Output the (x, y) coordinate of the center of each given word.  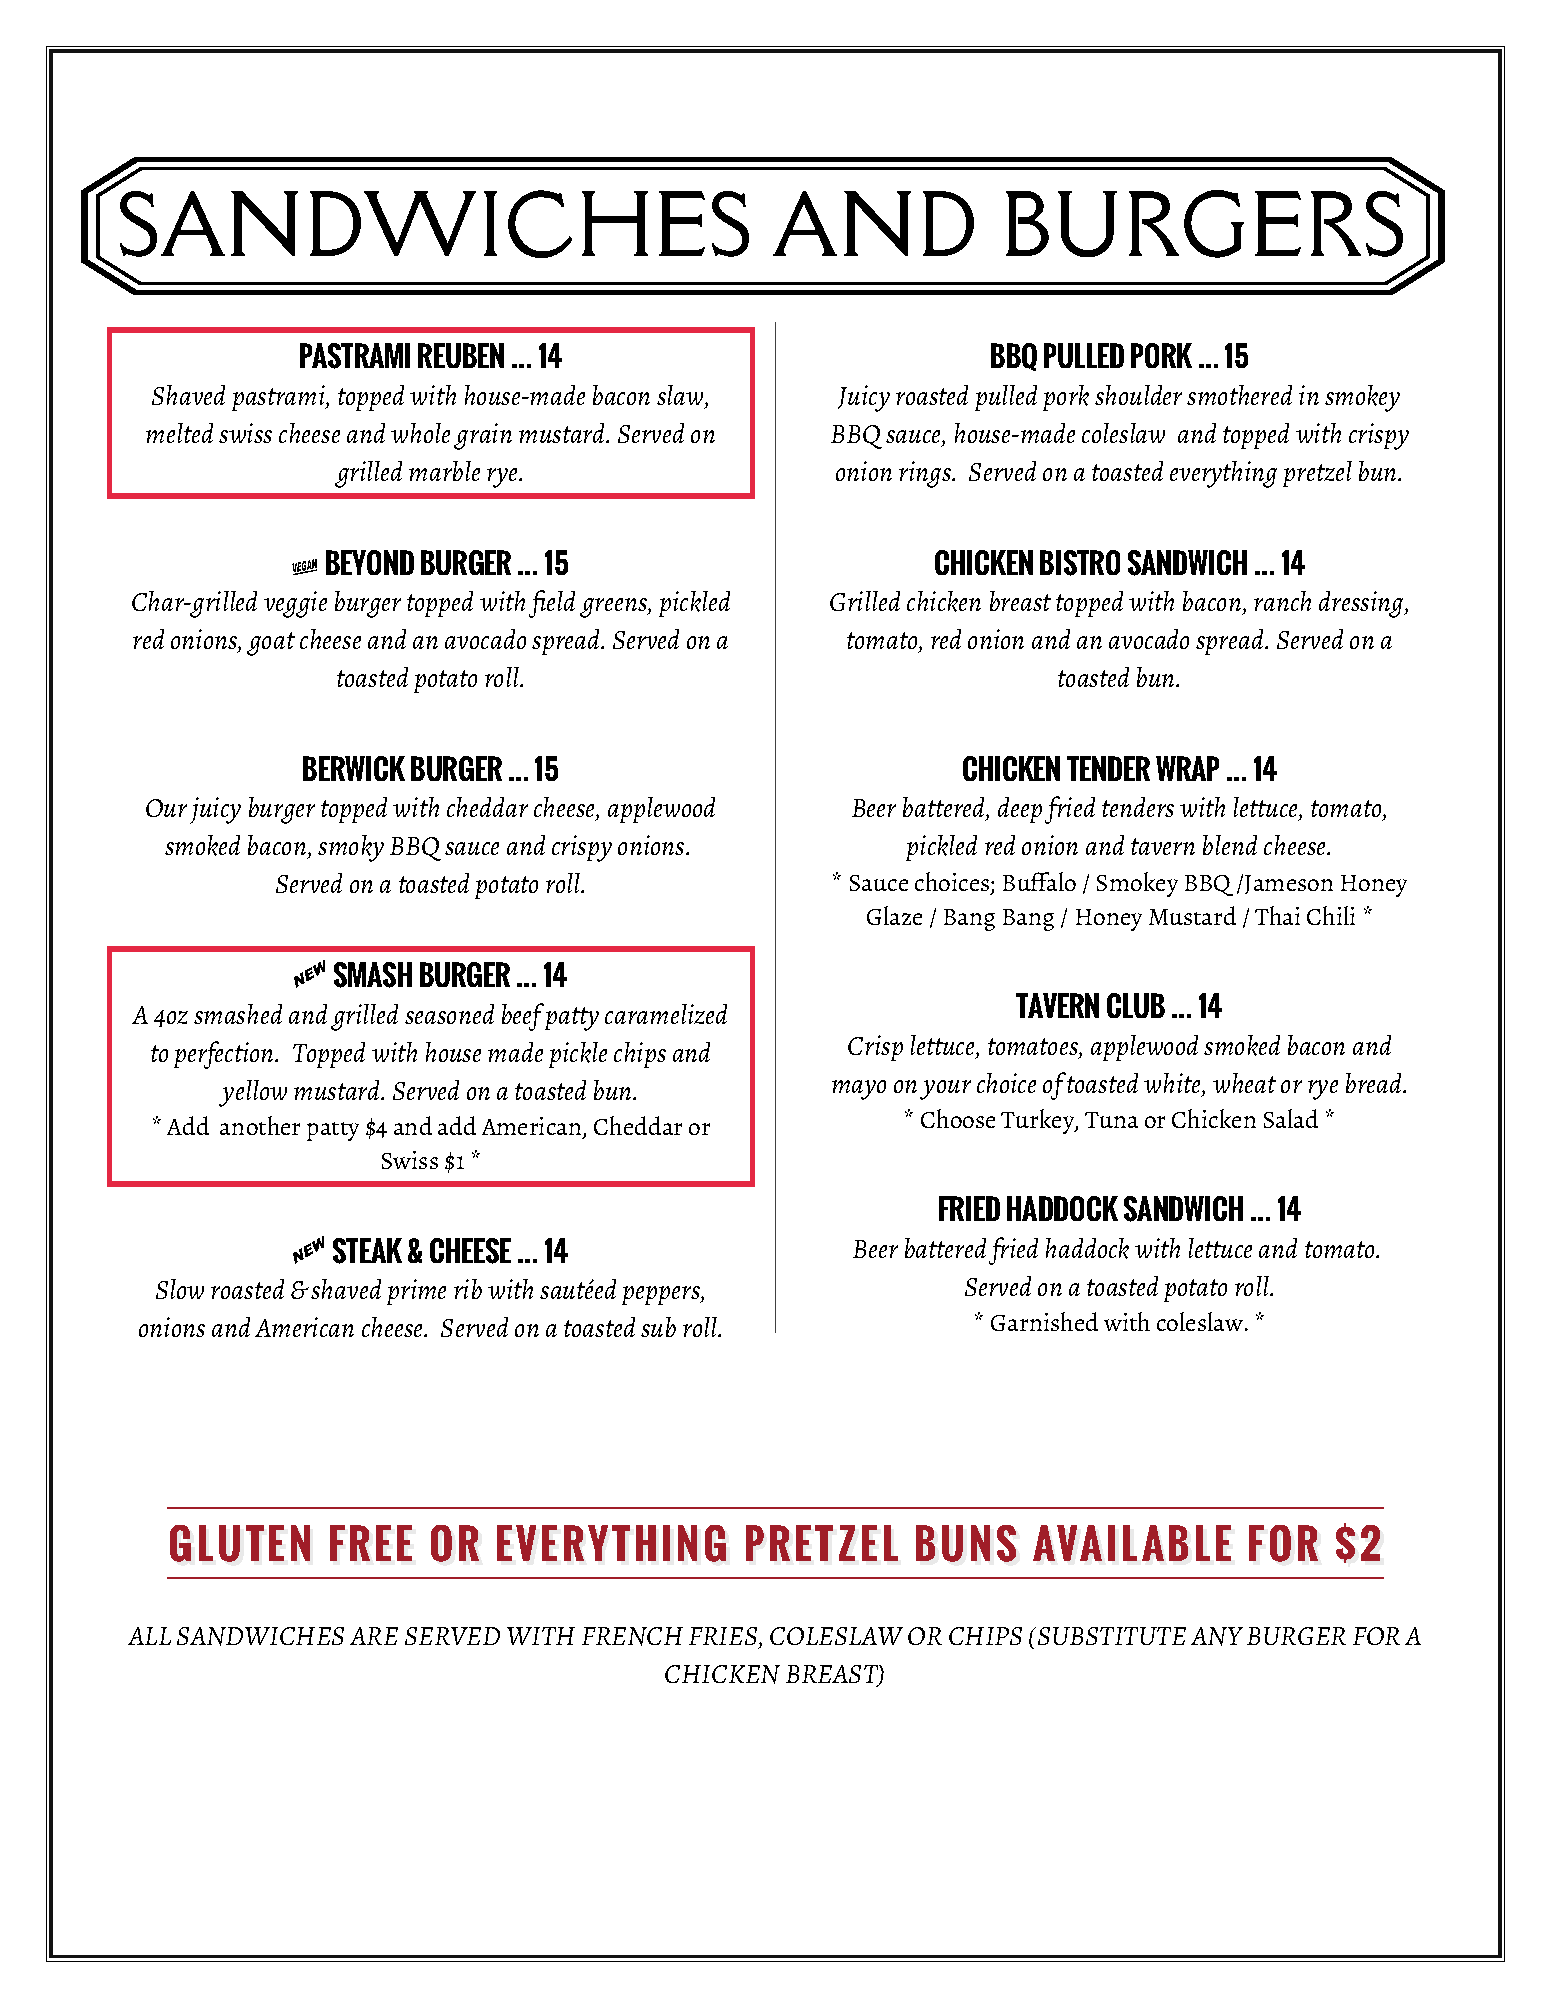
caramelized (666, 1014)
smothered (1239, 395)
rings (926, 474)
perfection (225, 1055)
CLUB (1136, 1005)
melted (179, 433)
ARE (374, 1636)
